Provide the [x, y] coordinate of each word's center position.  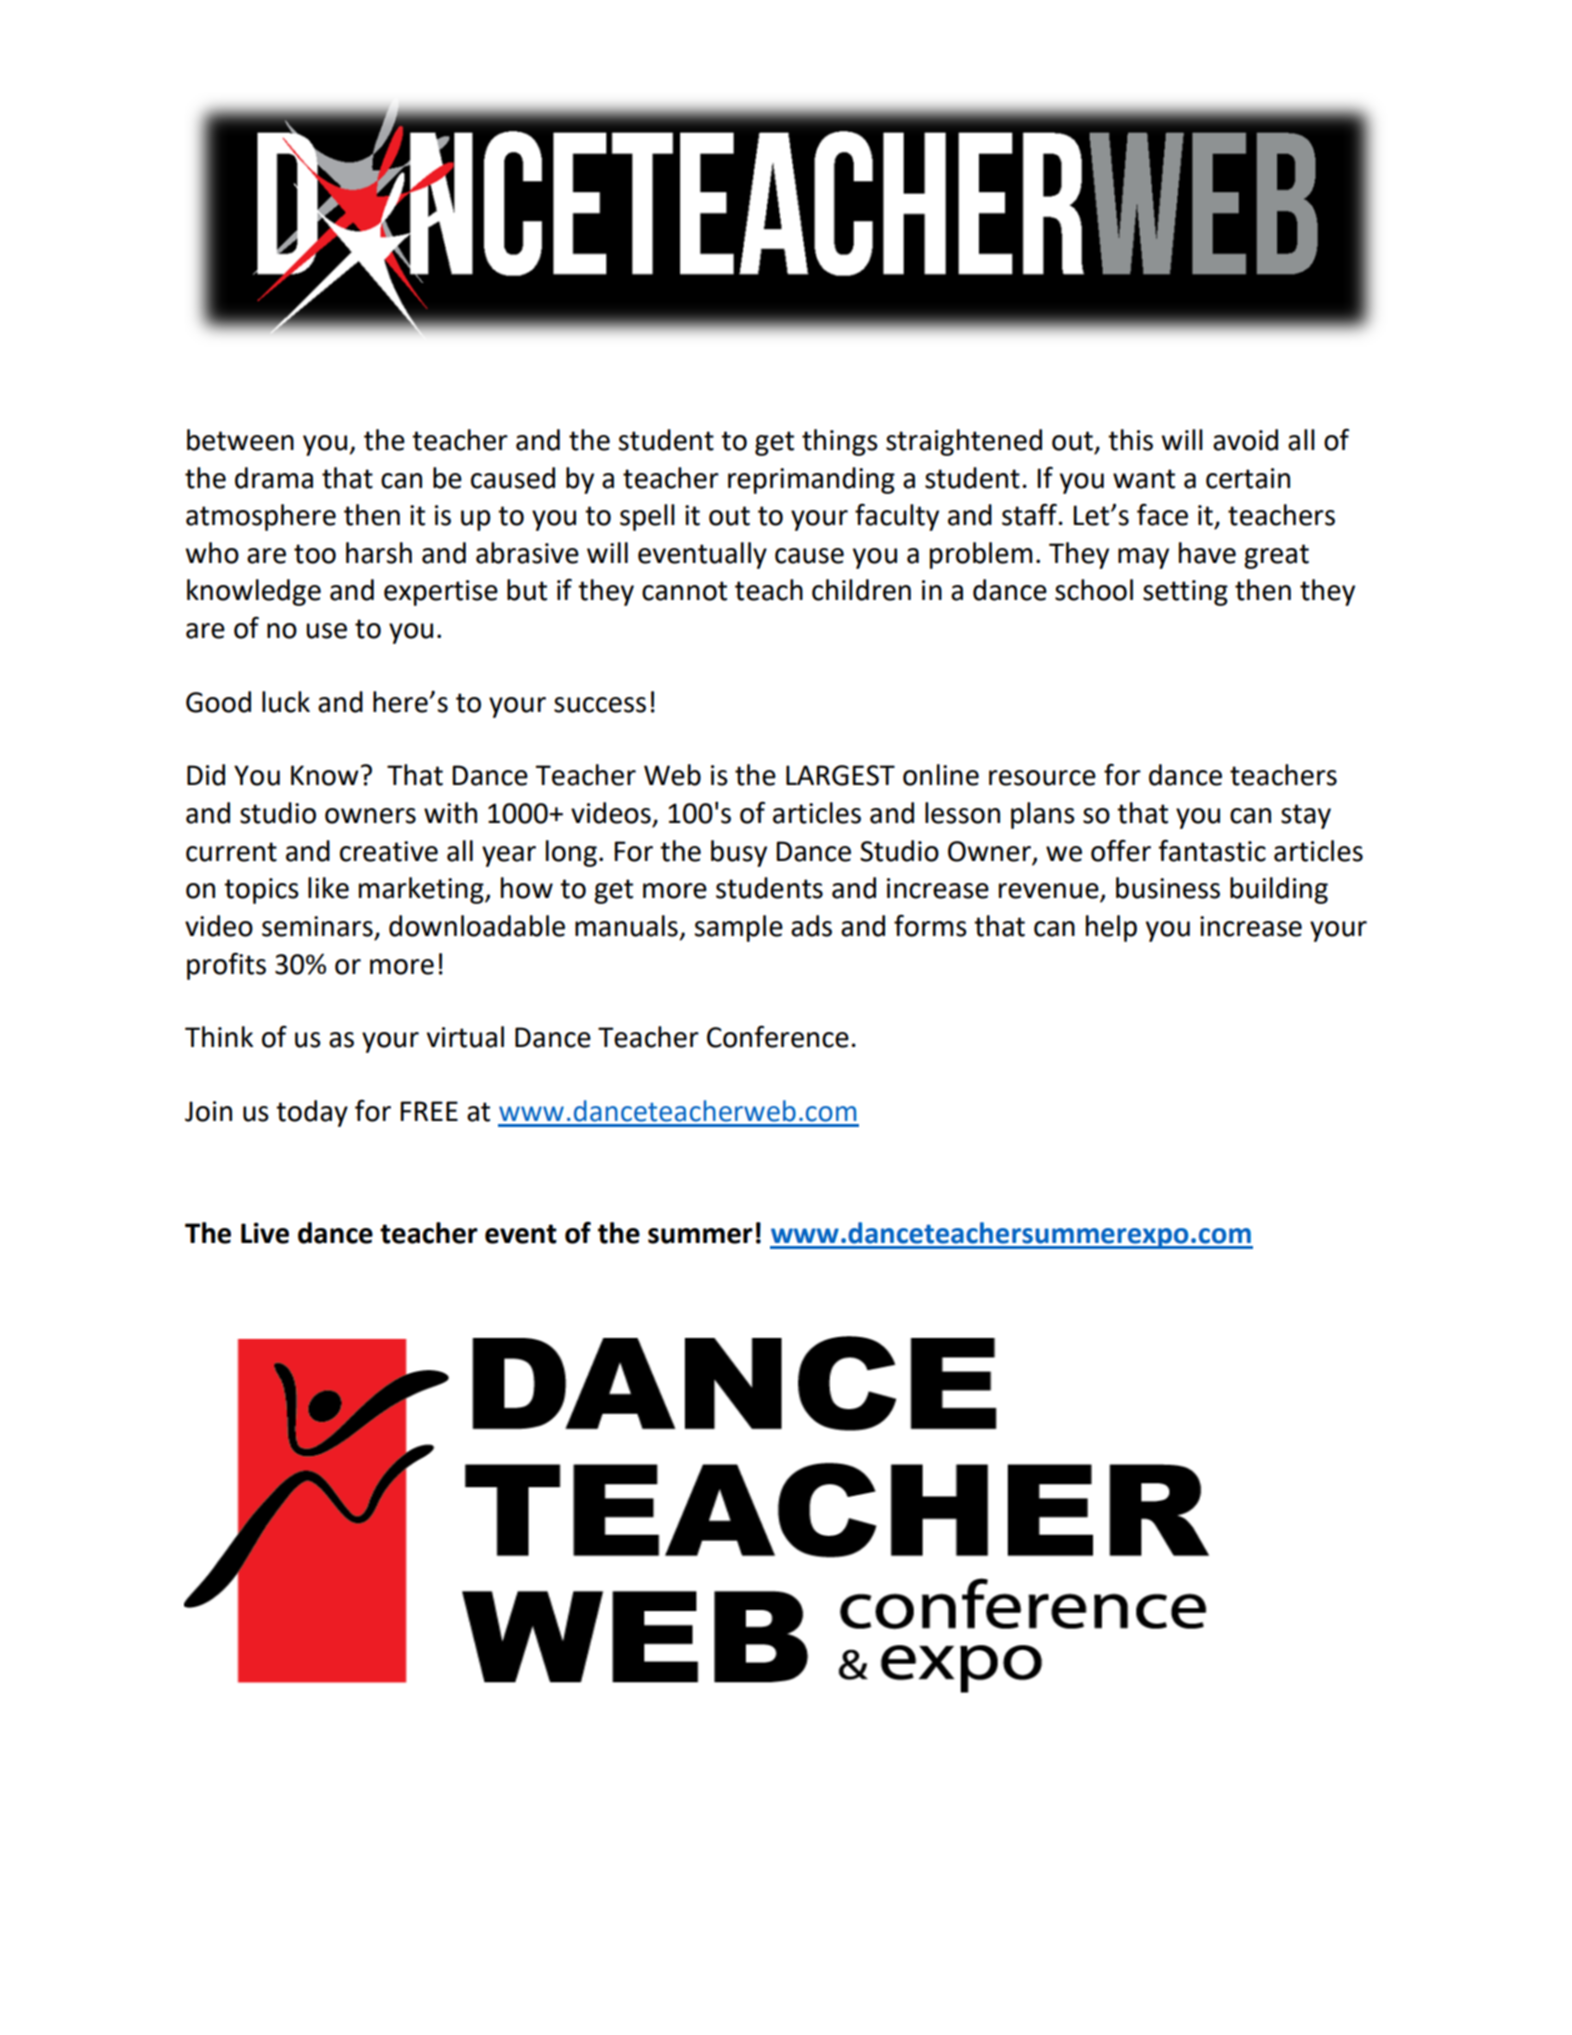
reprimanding [811, 480]
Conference [778, 1036]
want [1144, 479]
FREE [429, 1111]
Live [265, 1233]
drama [274, 478]
